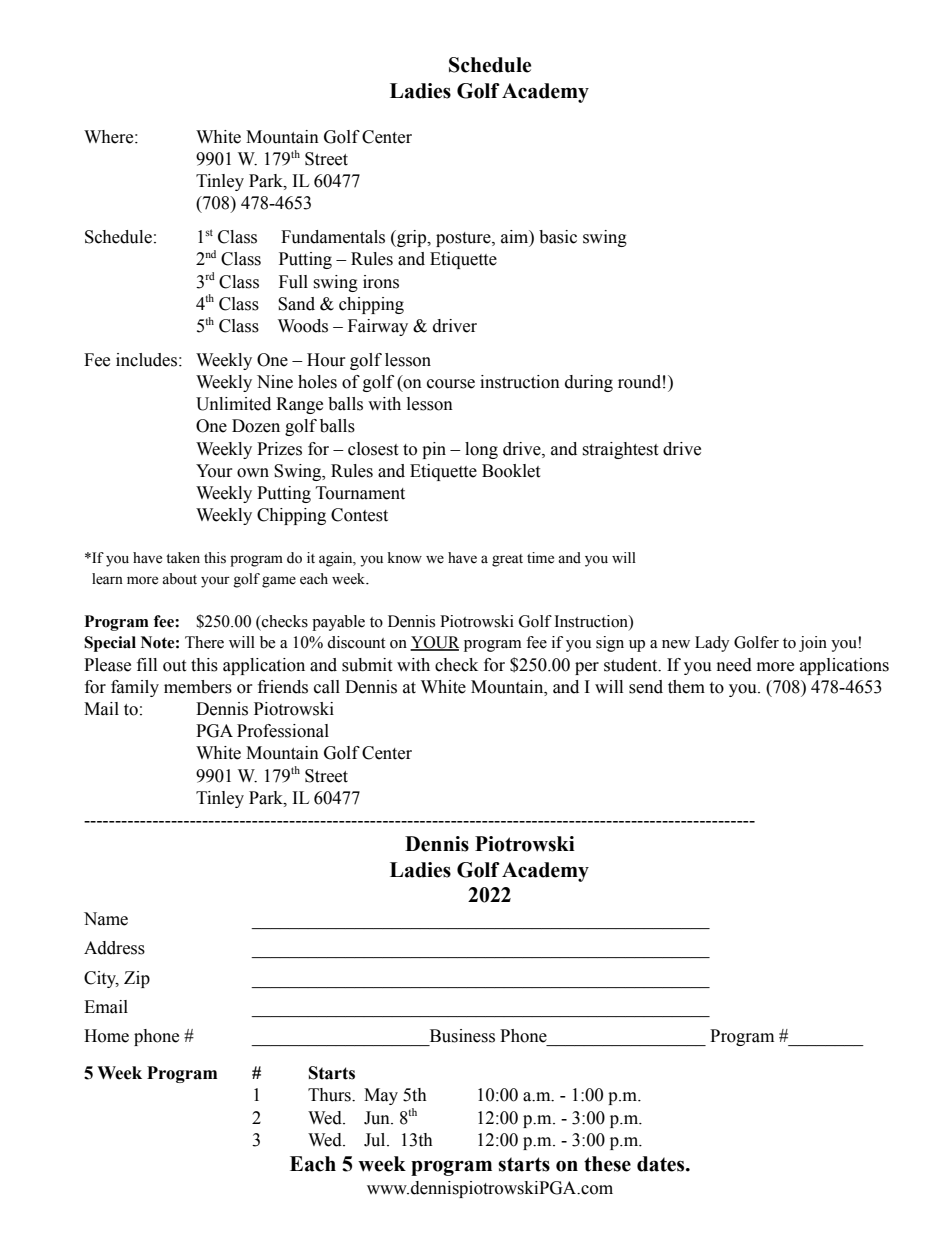 Image resolution: width=952 pixels, height=1233 pixels. What do you see at coordinates (481, 450) in the page?
I see `long` at bounding box center [481, 450].
